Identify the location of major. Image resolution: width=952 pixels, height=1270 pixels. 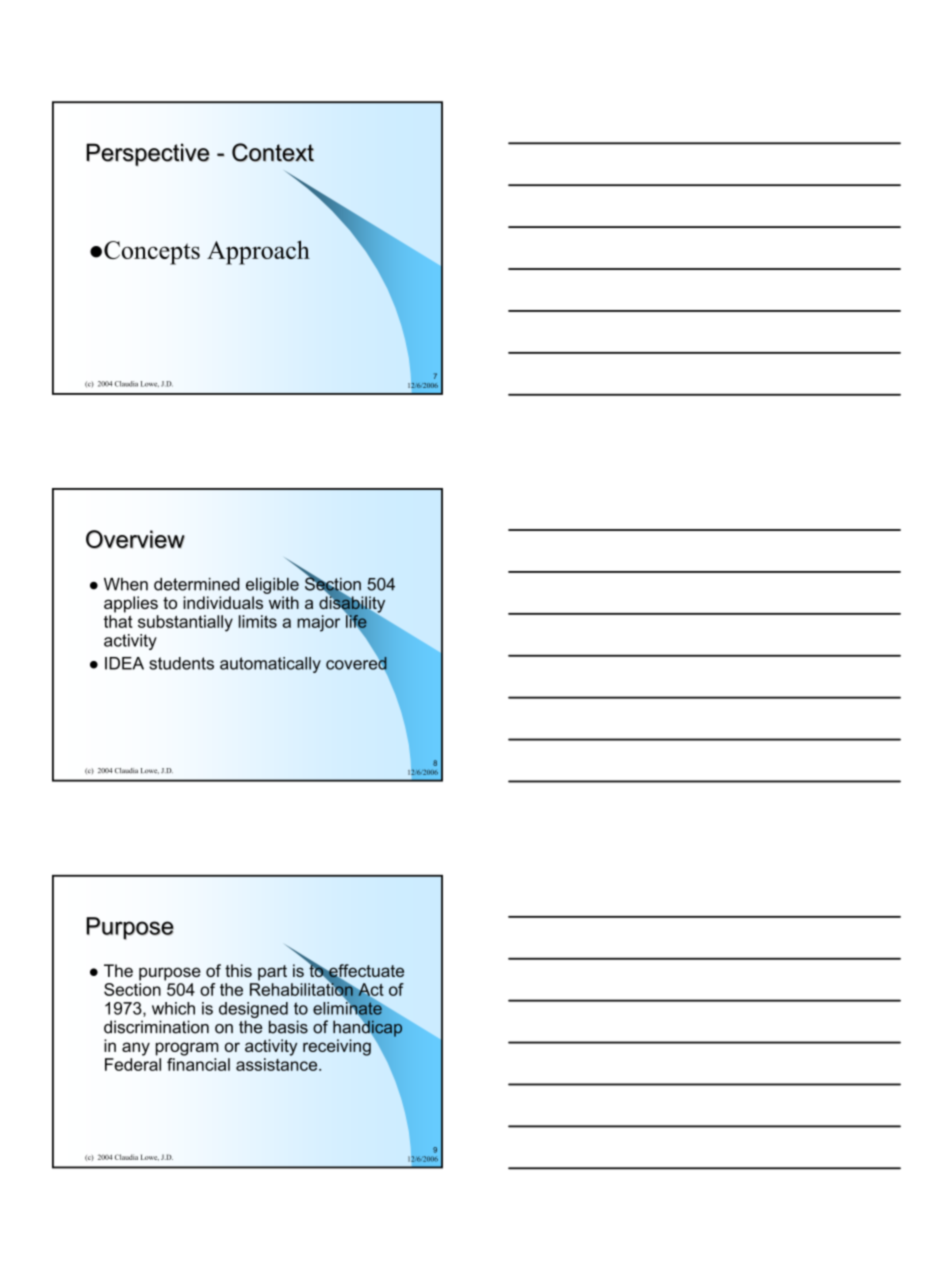
(318, 623).
